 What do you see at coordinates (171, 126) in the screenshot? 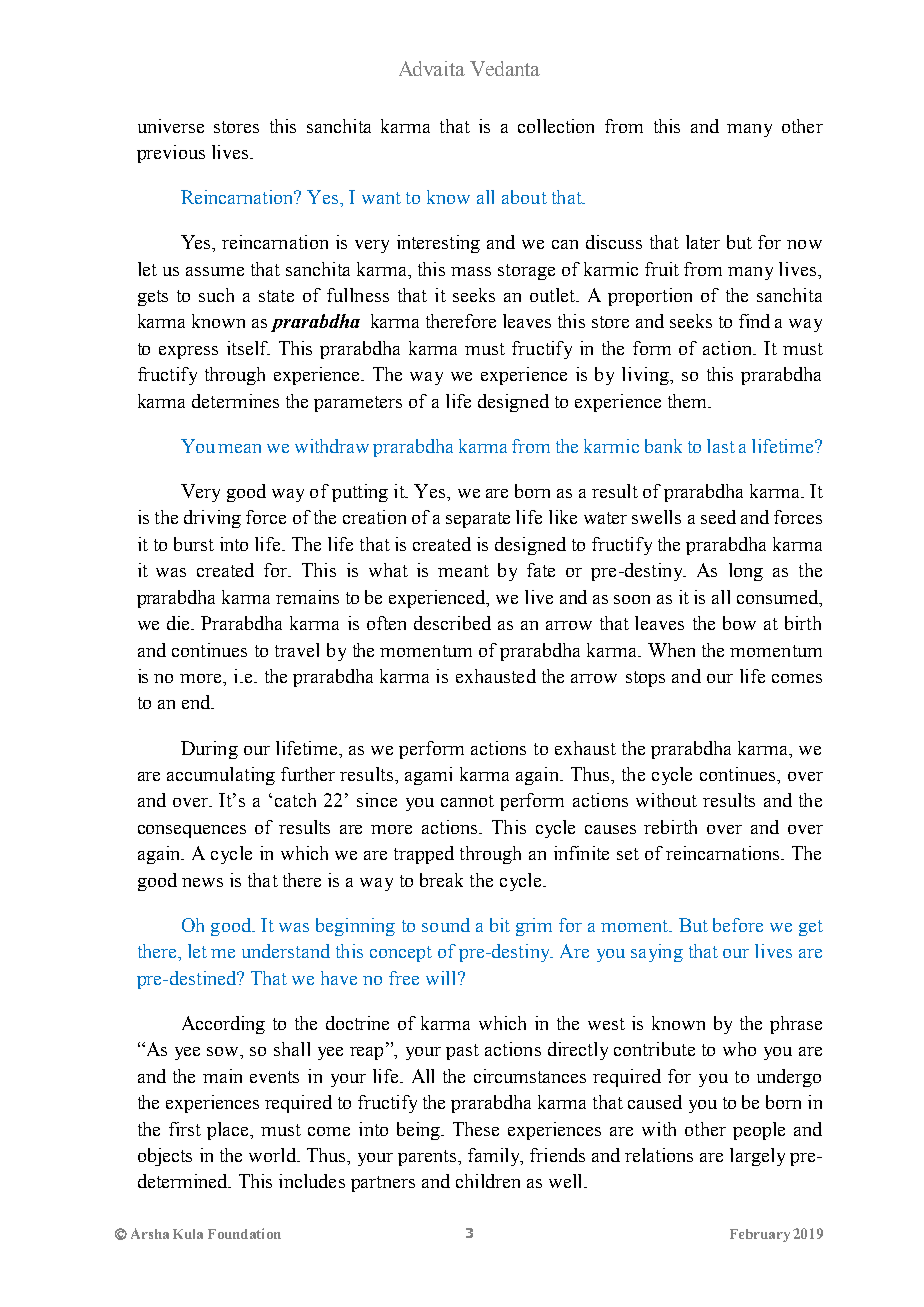
I see `universe` at bounding box center [171, 126].
